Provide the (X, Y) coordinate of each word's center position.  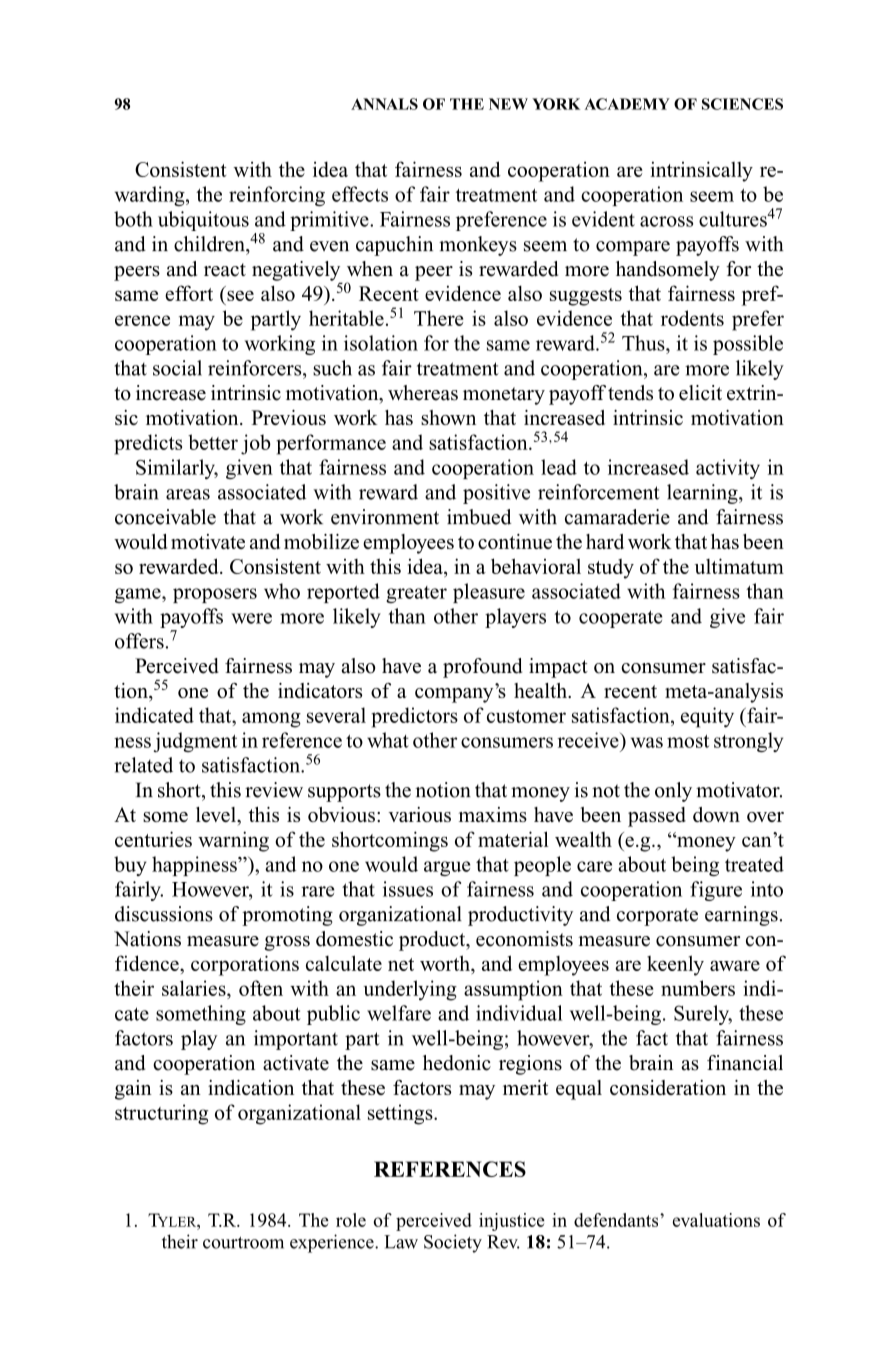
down (716, 814)
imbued (479, 517)
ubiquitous (203, 221)
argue (447, 868)
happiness (195, 866)
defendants (617, 1220)
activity (728, 469)
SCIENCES (742, 104)
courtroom (243, 1243)
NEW (508, 104)
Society (453, 1243)
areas (188, 494)
